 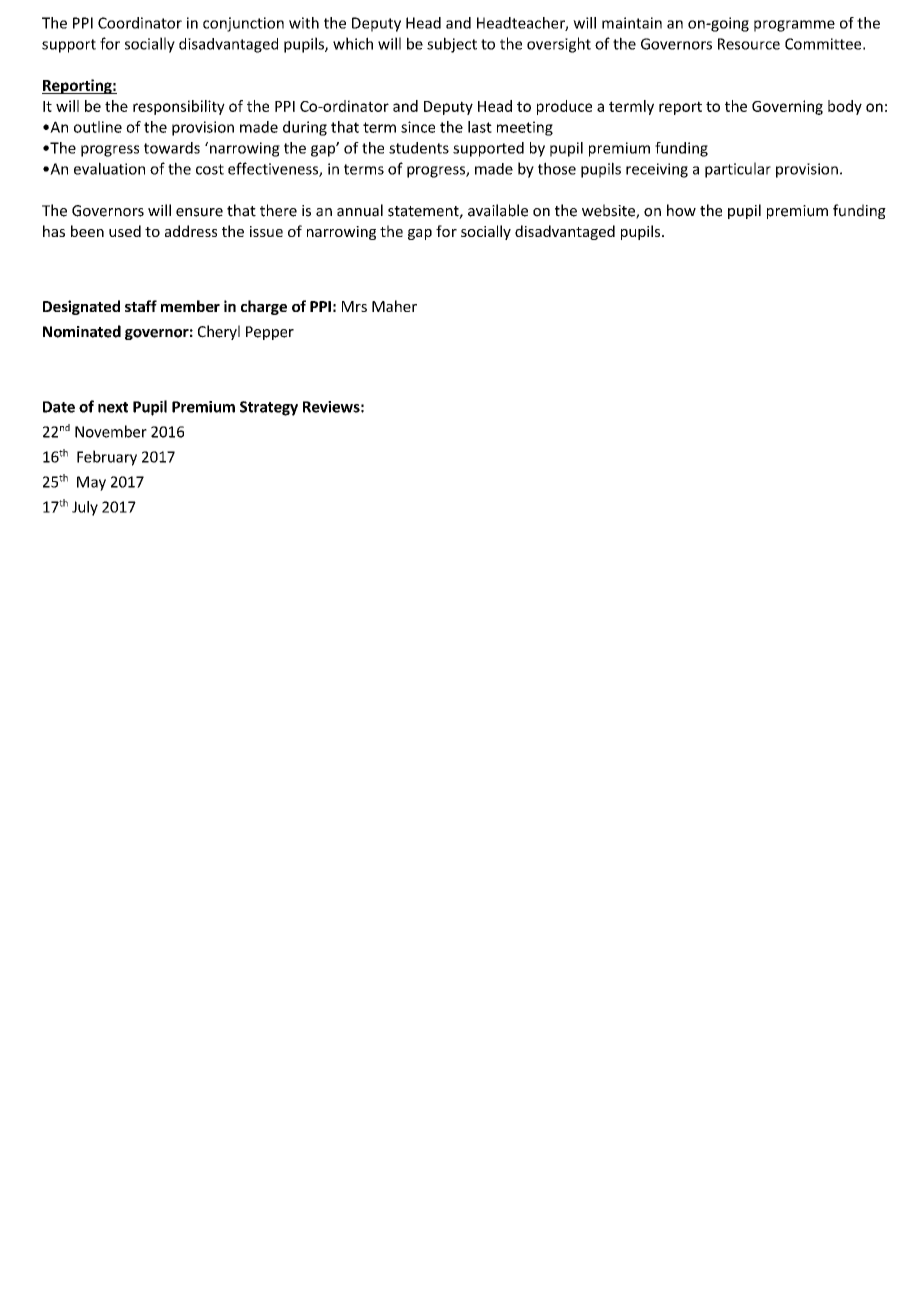 What do you see at coordinates (243, 24) in the document?
I see `conjunction` at bounding box center [243, 24].
